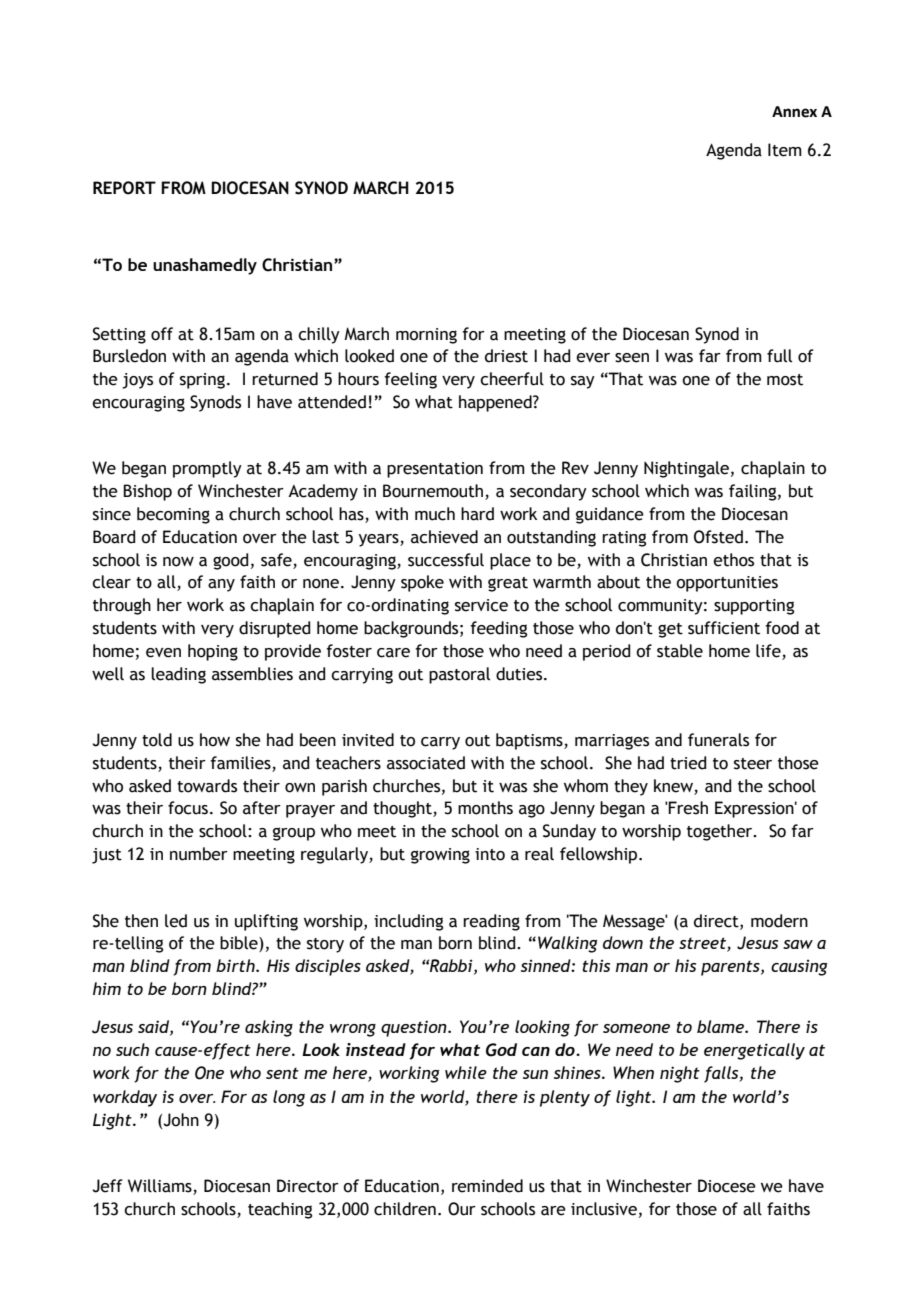  I want to click on REPORT, so click(124, 188).
